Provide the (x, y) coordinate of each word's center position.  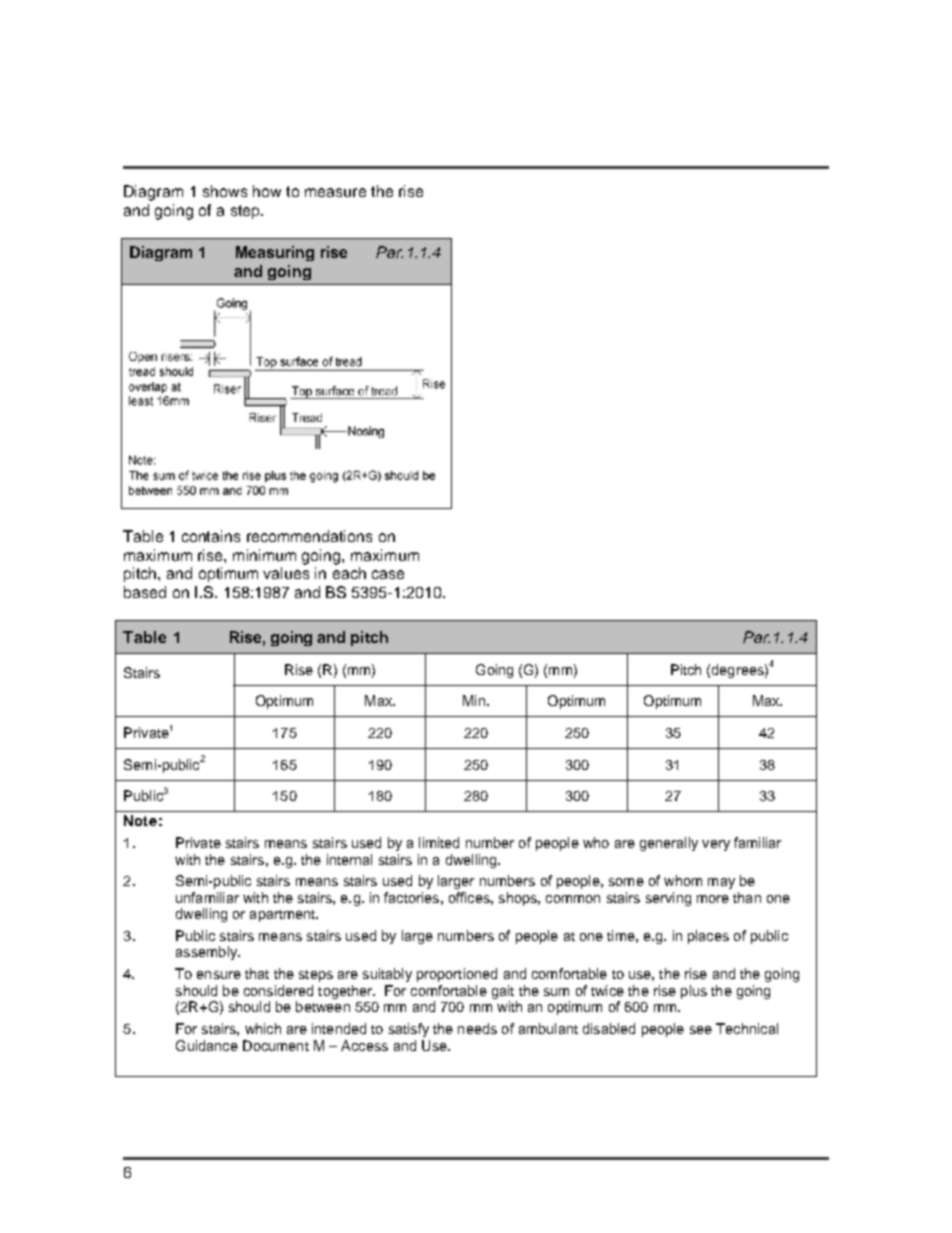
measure (335, 192)
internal (349, 859)
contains (211, 536)
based (145, 592)
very (716, 845)
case (388, 574)
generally (669, 844)
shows (225, 191)
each (349, 573)
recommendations (309, 536)
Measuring (275, 253)
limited (439, 842)
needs (477, 1028)
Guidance (207, 1045)
